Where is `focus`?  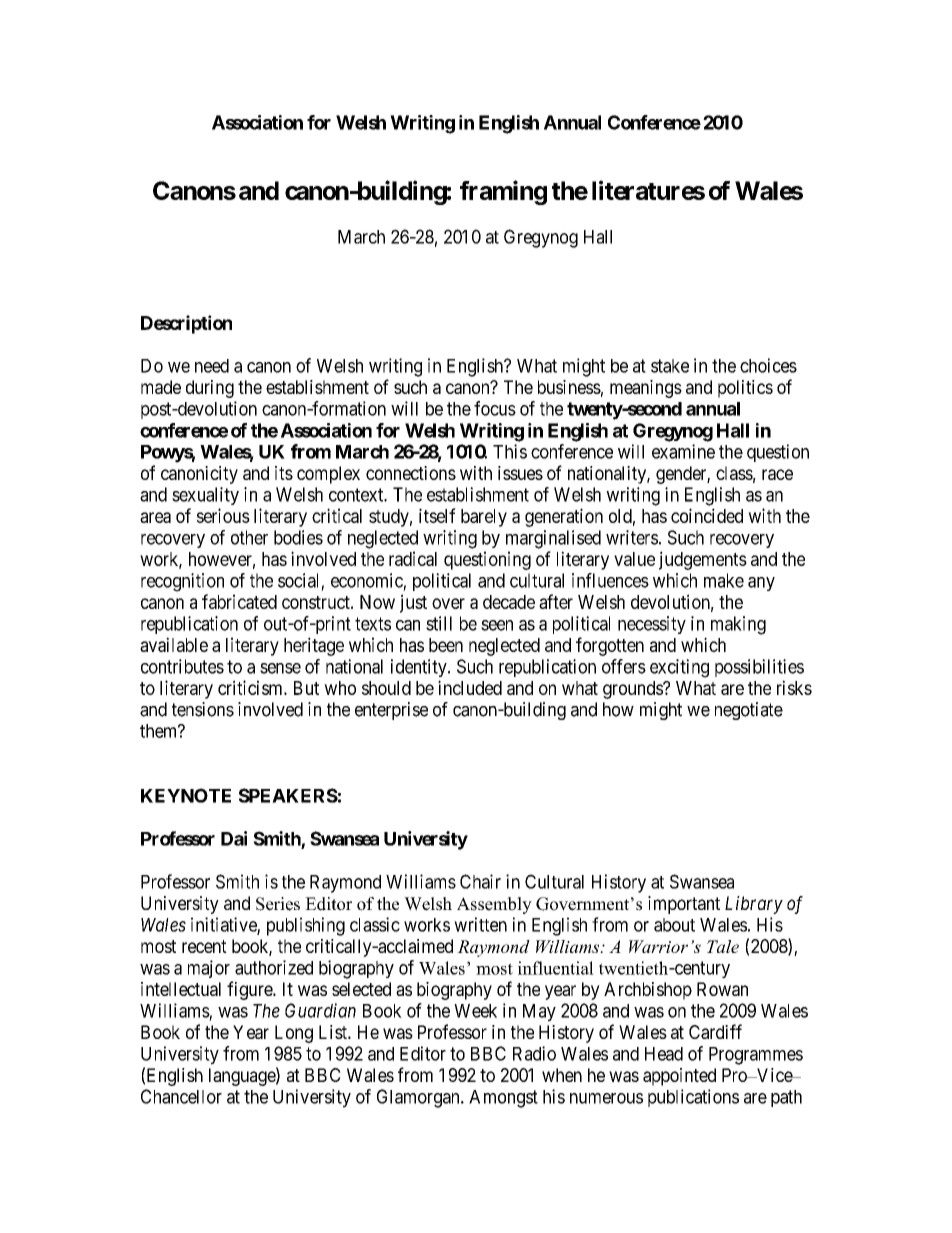 focus is located at coordinates (495, 408).
